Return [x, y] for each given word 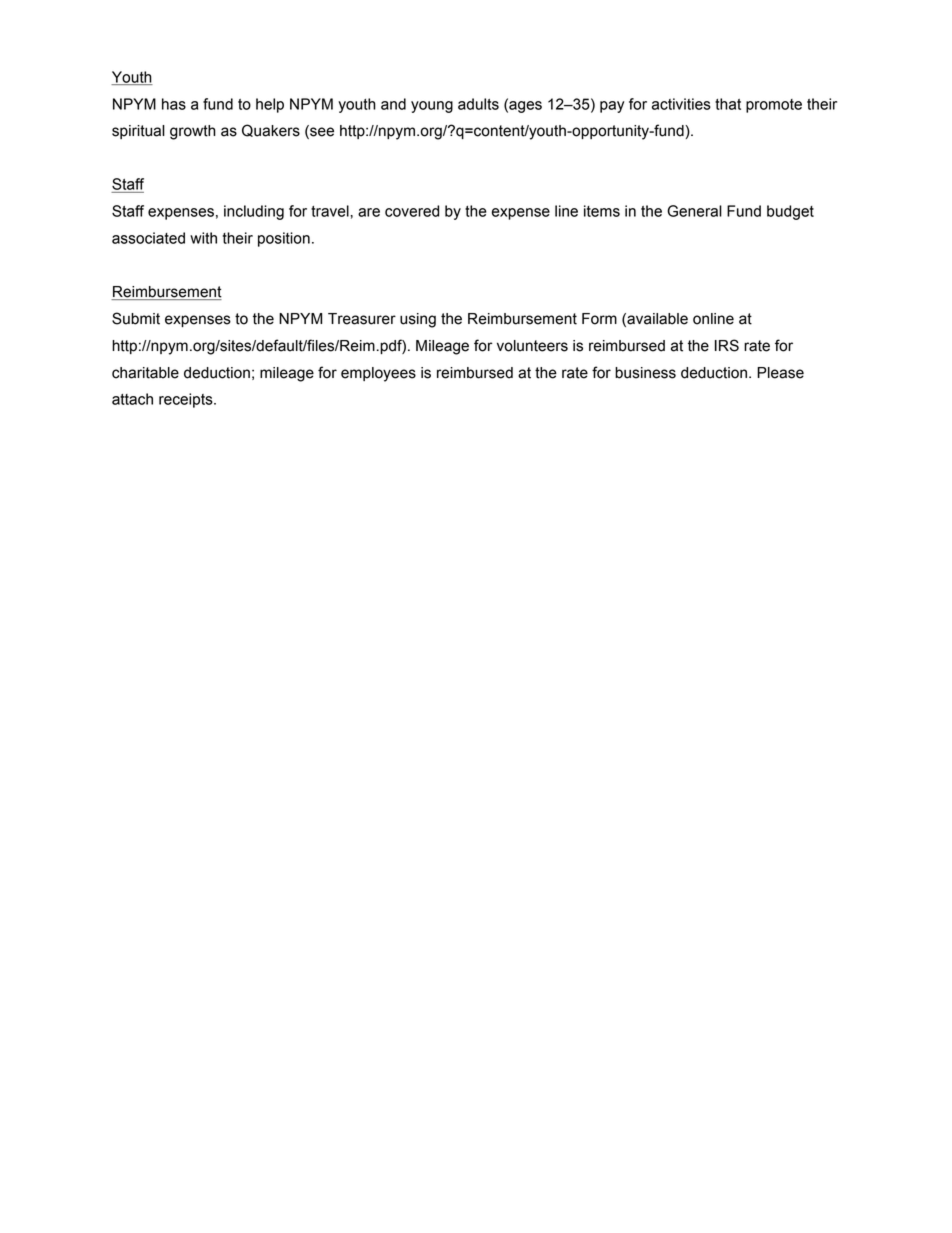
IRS [727, 345]
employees [378, 374]
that [728, 104]
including [254, 212]
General [694, 211]
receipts [187, 400]
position [284, 239]
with [203, 238]
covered [412, 211]
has [174, 104]
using [418, 320]
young [432, 107]
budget [790, 212]
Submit [136, 318]
